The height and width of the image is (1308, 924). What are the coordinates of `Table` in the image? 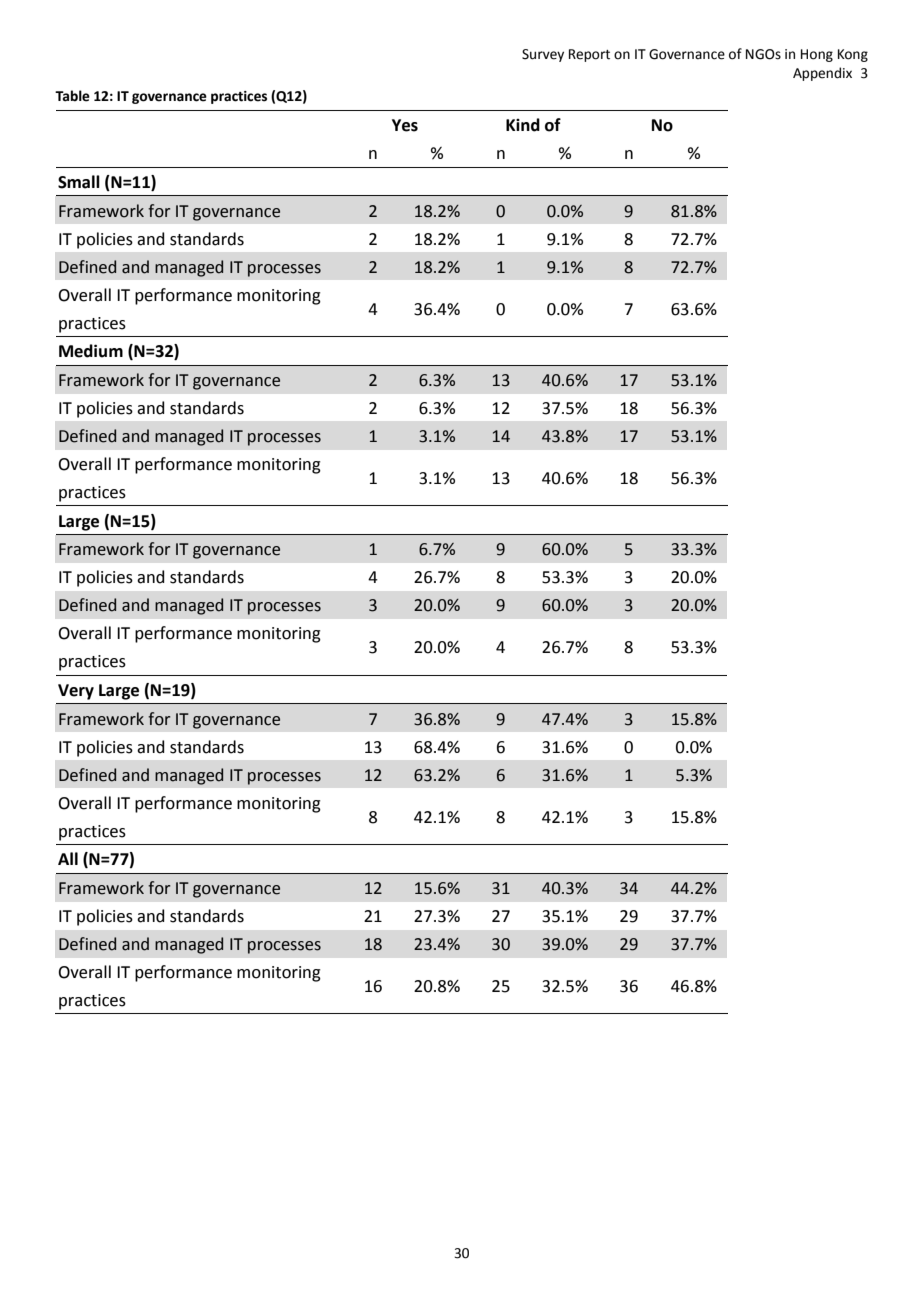 It's located at (72, 96).
